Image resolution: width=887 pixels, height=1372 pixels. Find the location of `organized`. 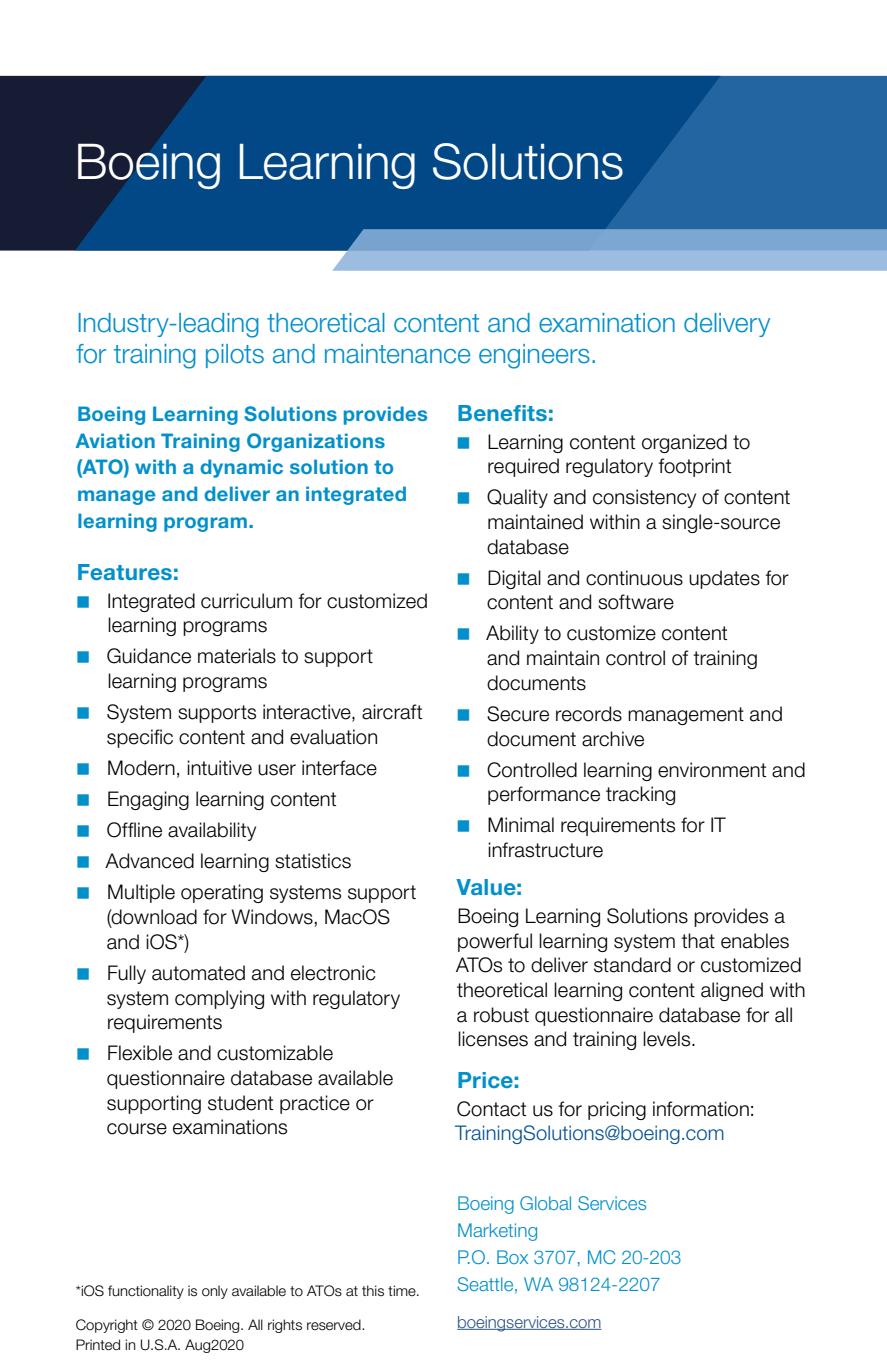

organized is located at coordinates (684, 443).
